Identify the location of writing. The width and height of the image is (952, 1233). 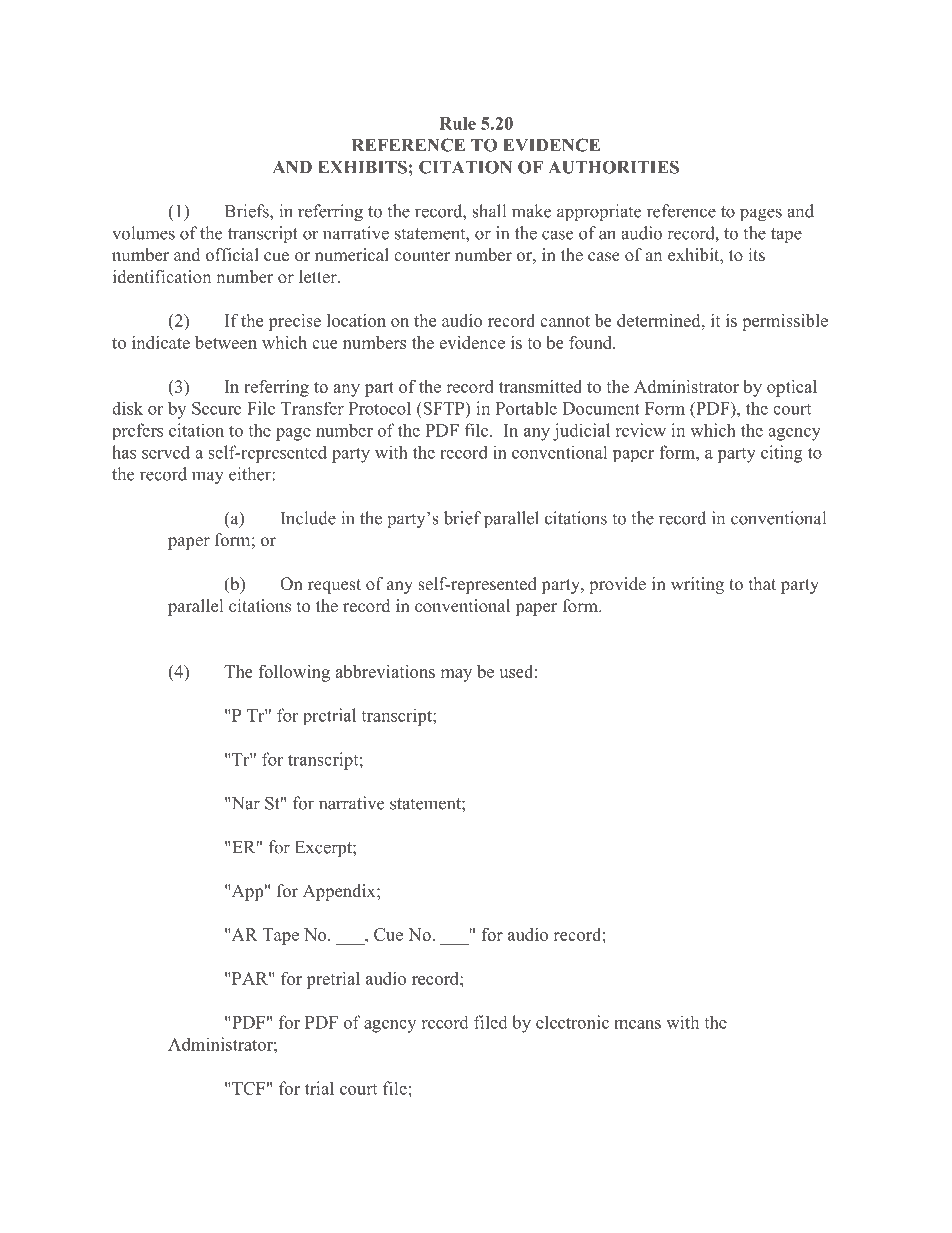
(697, 585).
